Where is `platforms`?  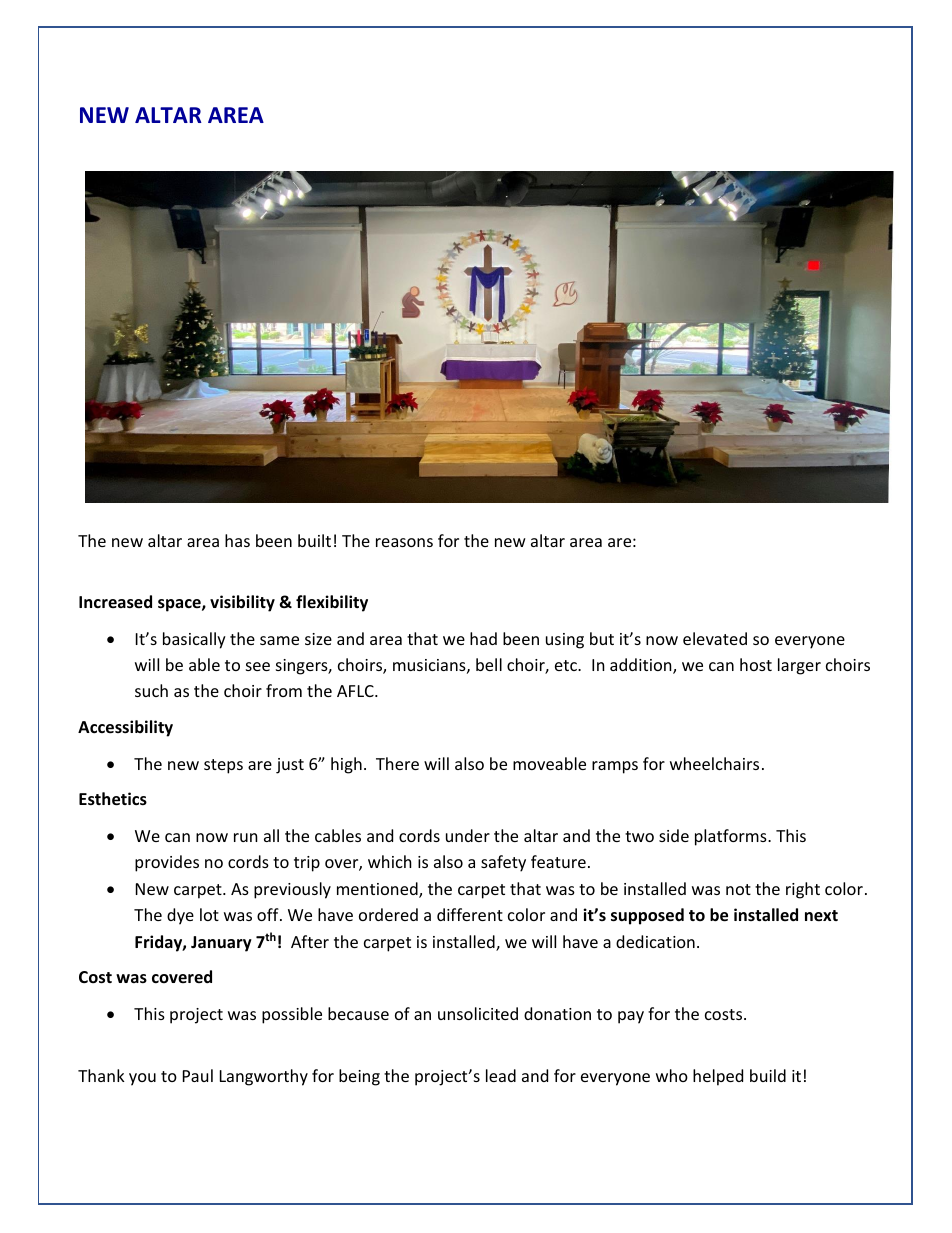
platforms is located at coordinates (732, 837).
